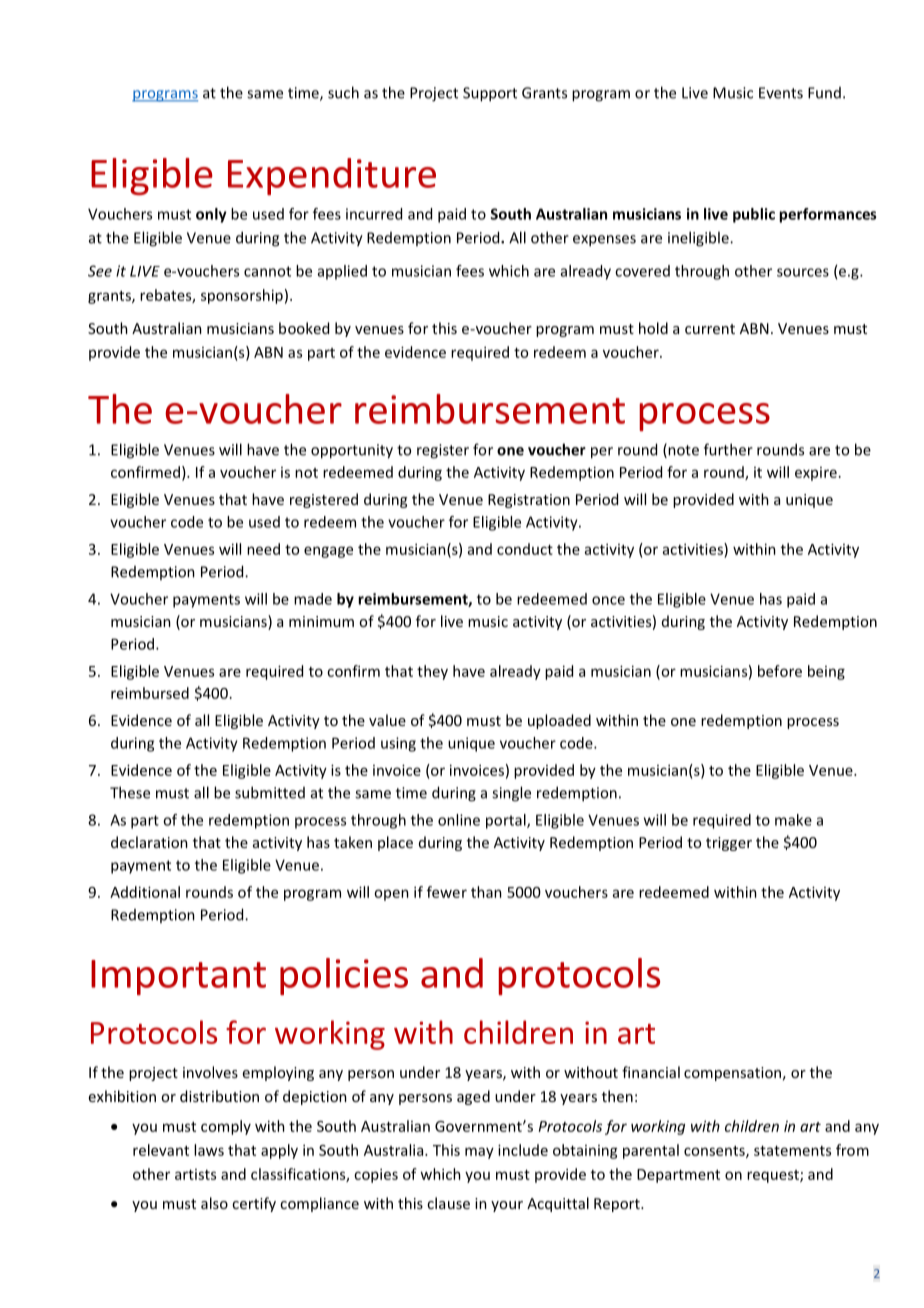 The height and width of the page is (1308, 924). I want to click on reimbursed, so click(150, 693).
